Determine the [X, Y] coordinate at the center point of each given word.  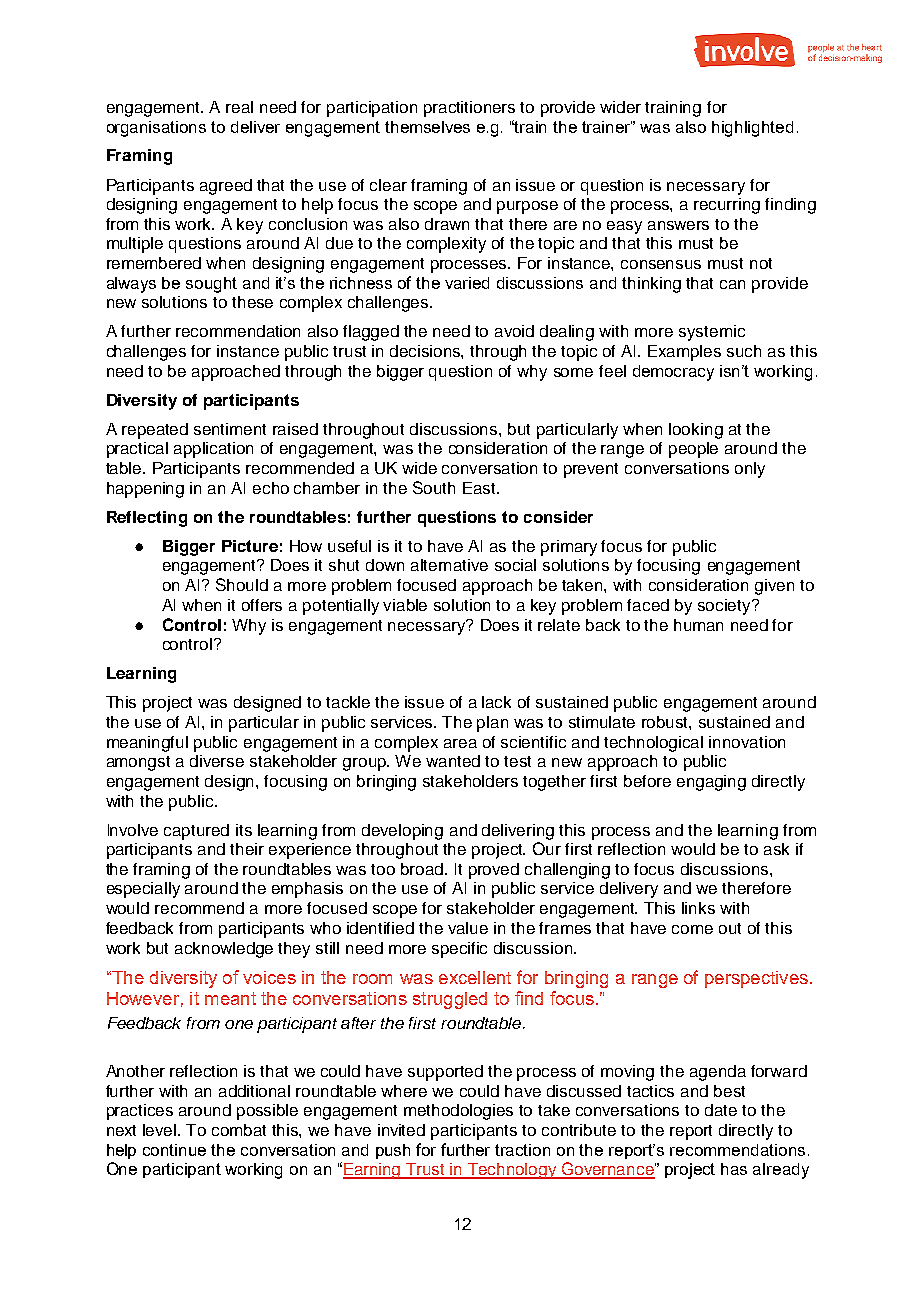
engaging [711, 783]
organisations [156, 129]
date [721, 1110]
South [434, 487]
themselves [427, 127]
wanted [453, 761]
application [213, 450]
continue [174, 1150]
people [693, 450]
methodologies [458, 1112]
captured [196, 832]
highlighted [752, 129]
